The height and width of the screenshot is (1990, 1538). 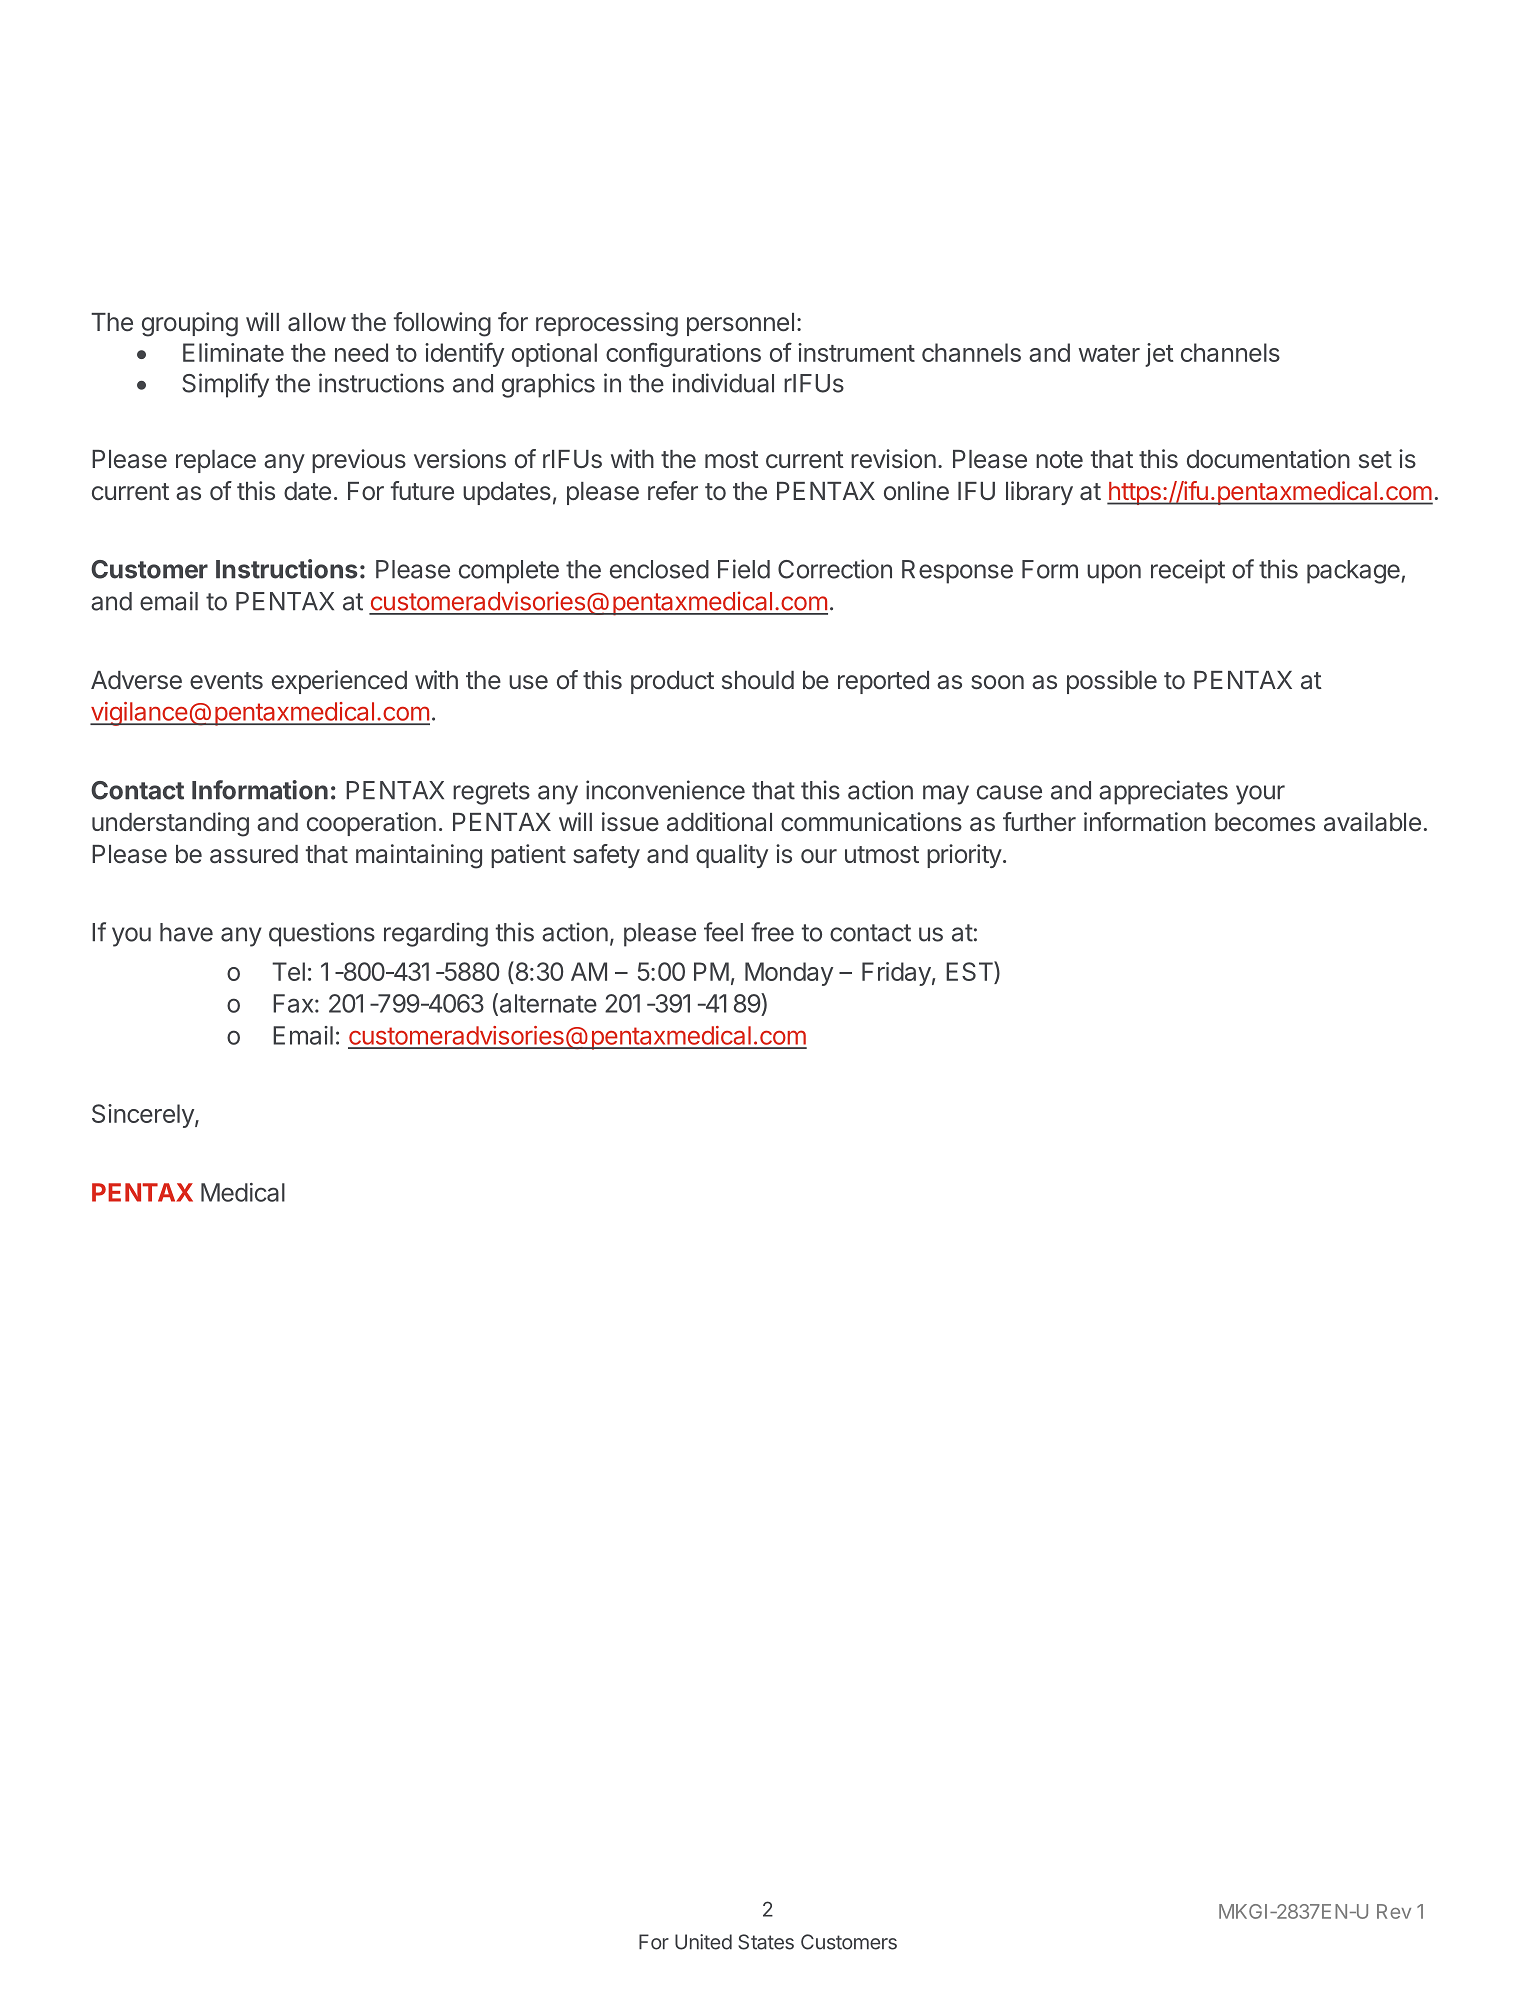 What do you see at coordinates (1159, 355) in the screenshot?
I see `jet` at bounding box center [1159, 355].
